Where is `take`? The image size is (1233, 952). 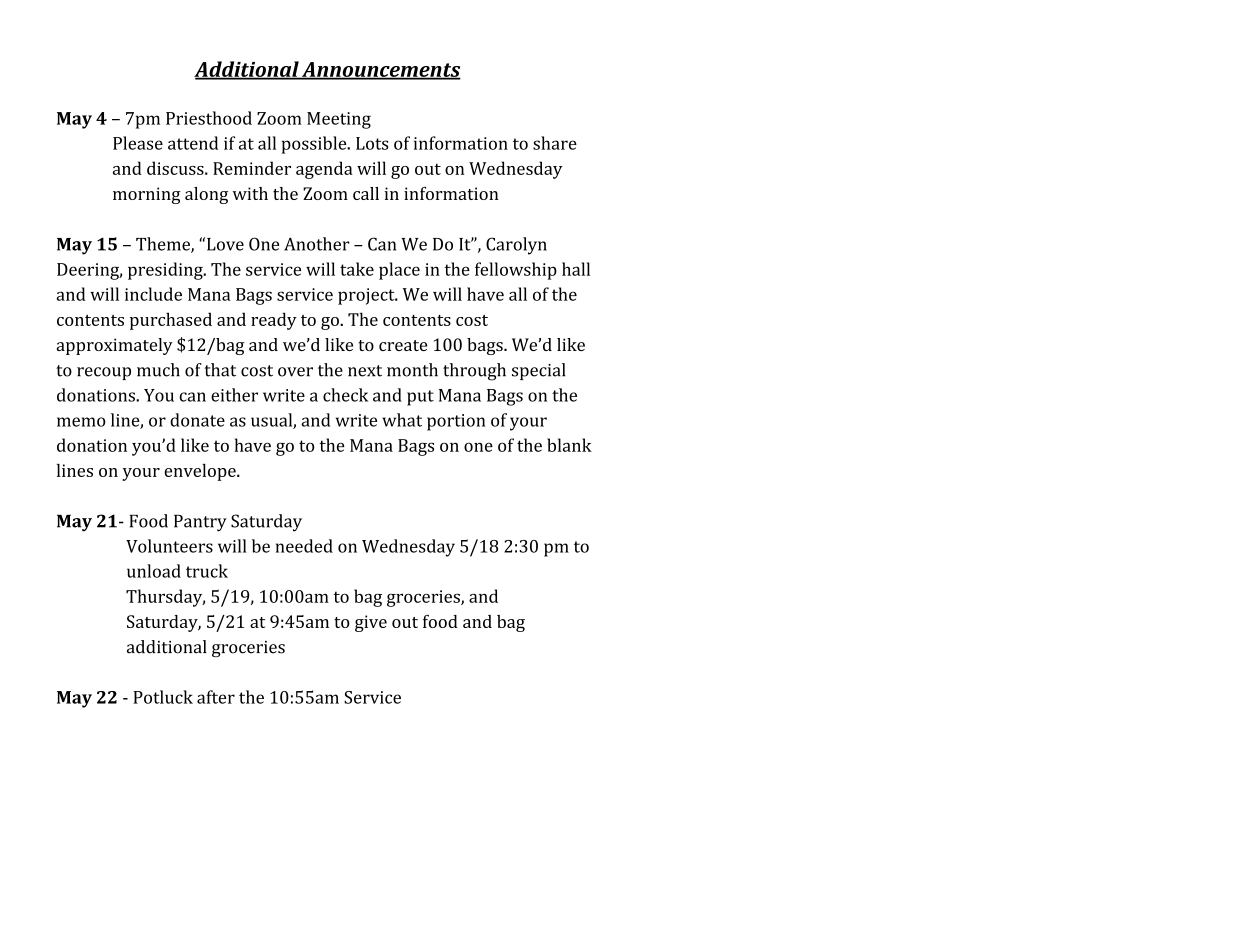 take is located at coordinates (357, 269).
